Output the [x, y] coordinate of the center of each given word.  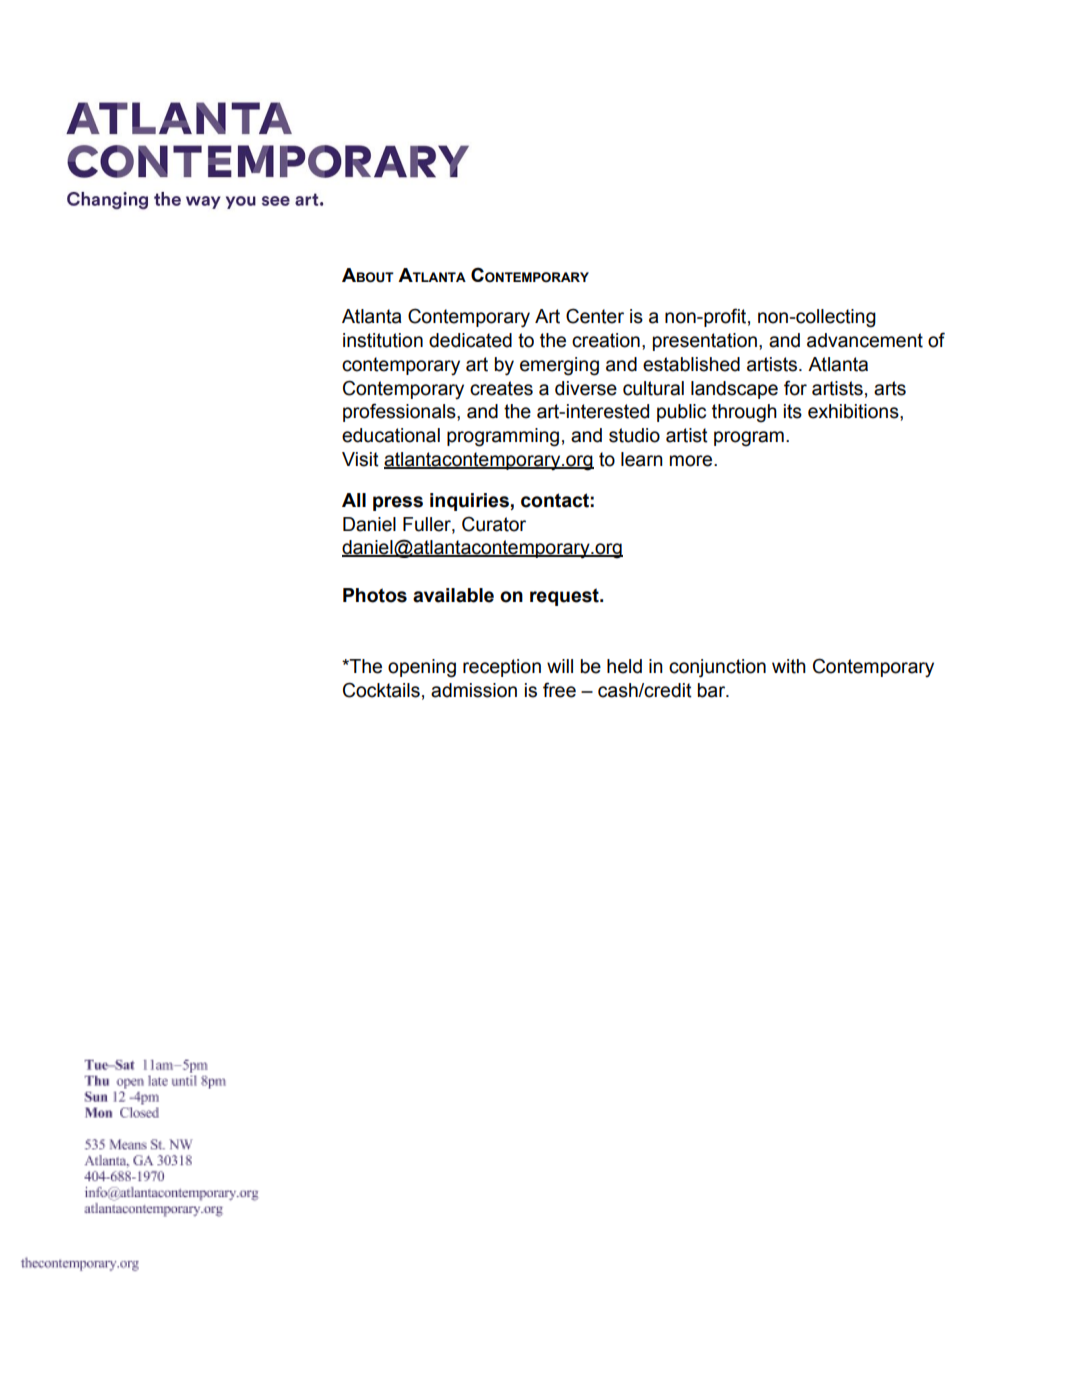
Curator [494, 524]
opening [422, 668]
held [624, 666]
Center [595, 316]
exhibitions [854, 411]
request [565, 597]
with [789, 666]
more [692, 461]
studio [634, 435]
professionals [400, 412]
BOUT [375, 277]
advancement [865, 340]
